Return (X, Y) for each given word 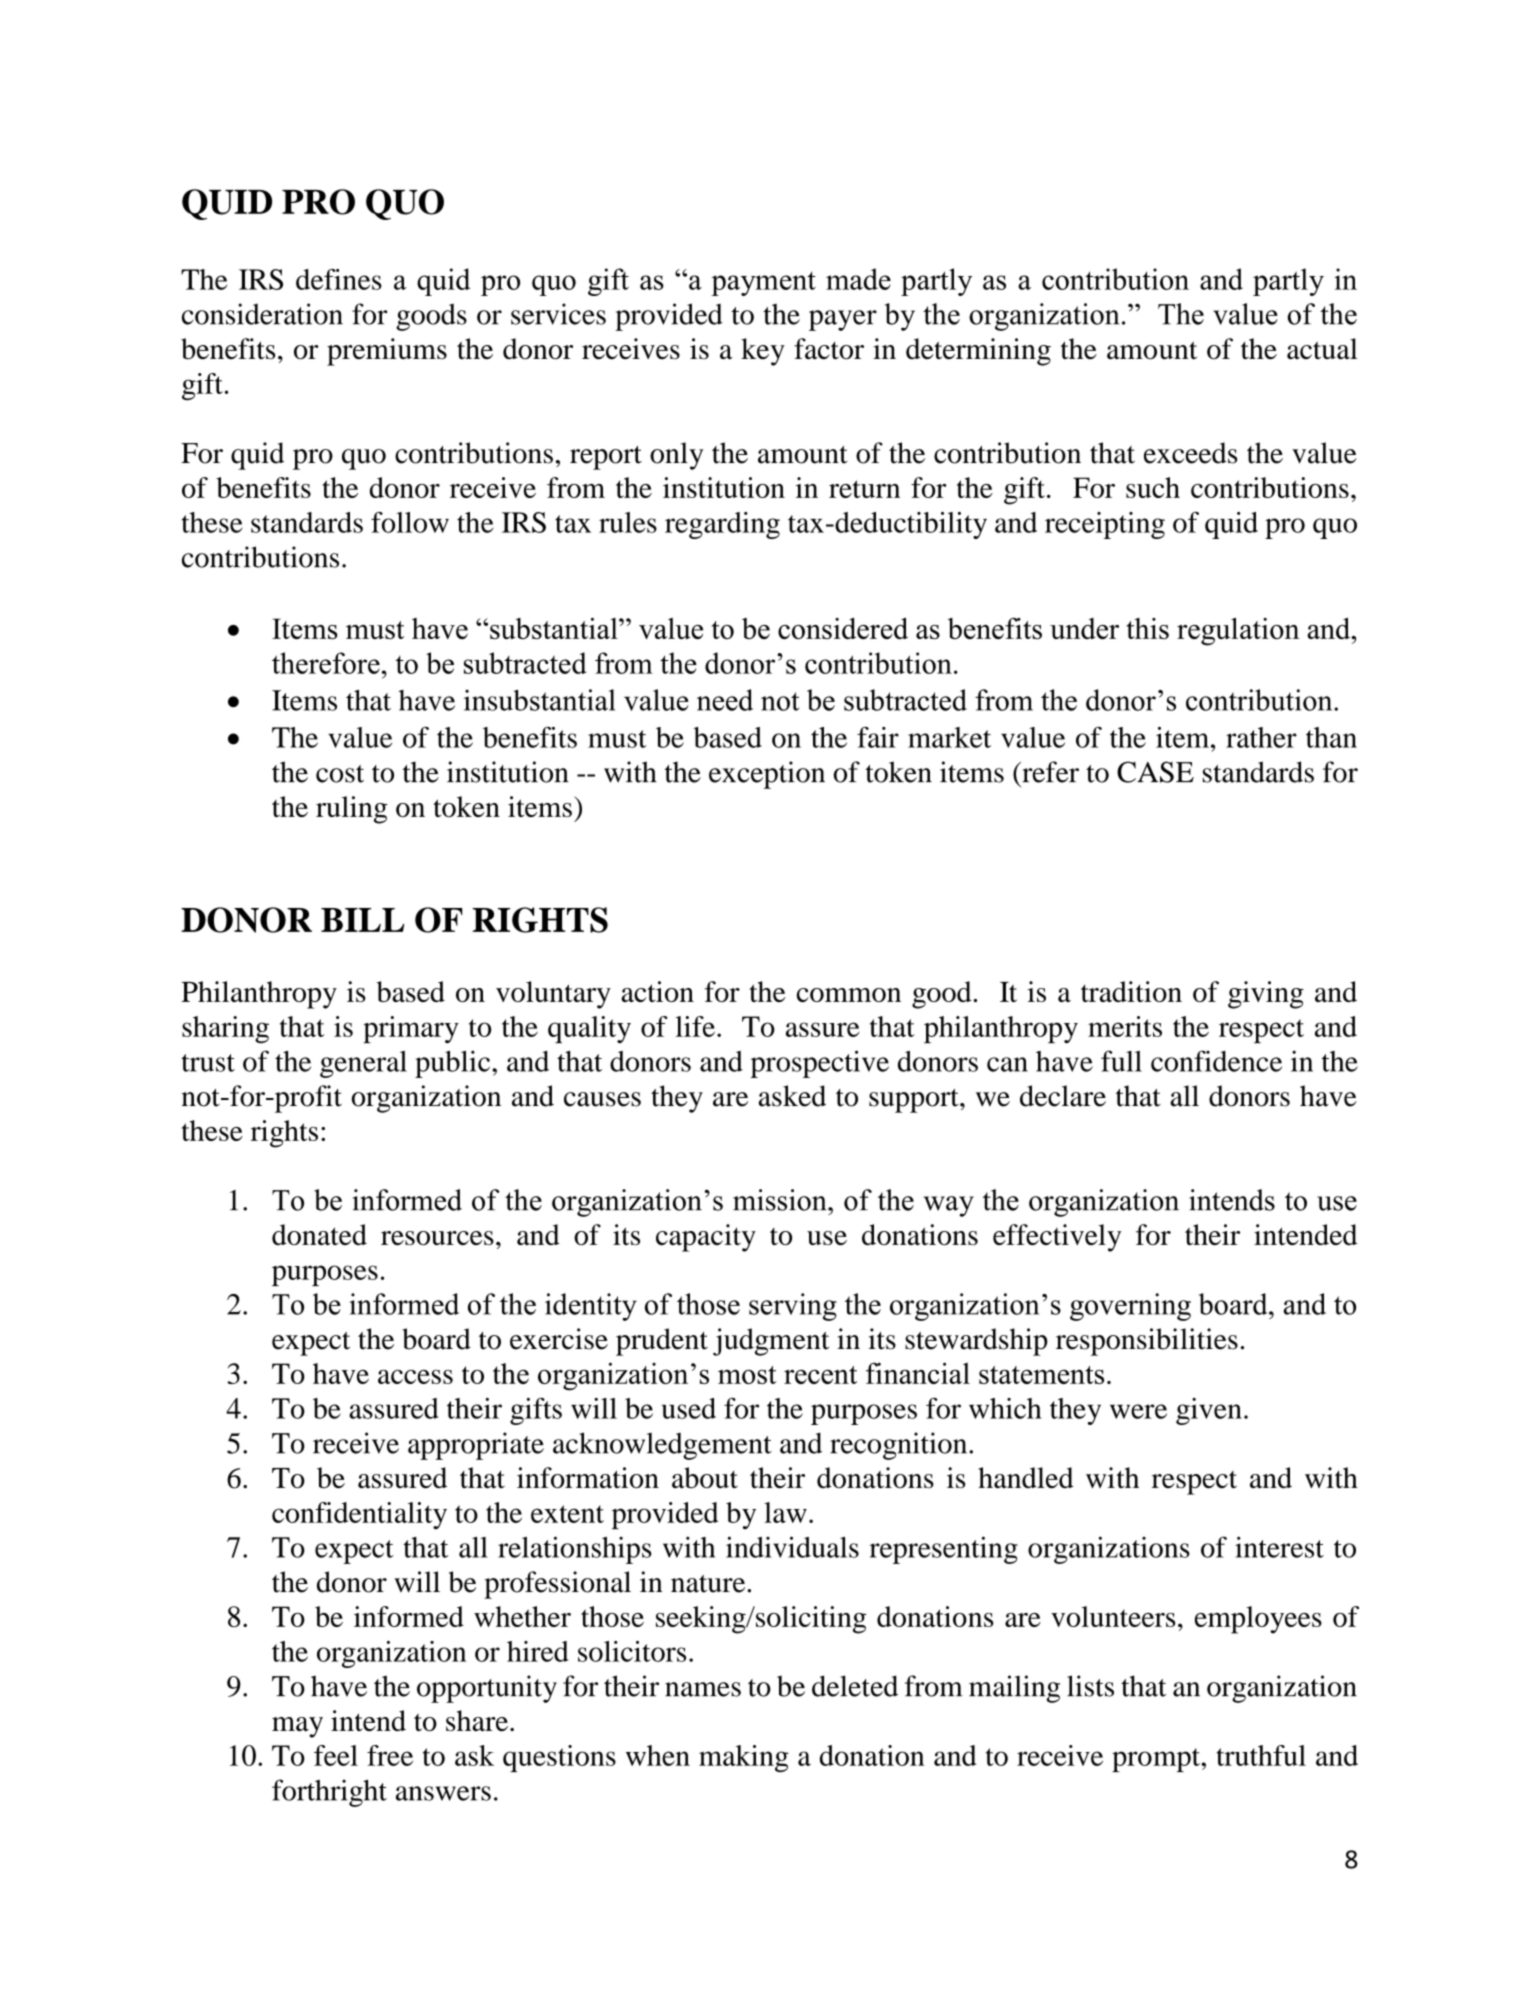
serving (793, 1307)
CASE (1155, 772)
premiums (387, 352)
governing (1130, 1307)
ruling (351, 810)
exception (767, 775)
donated (319, 1234)
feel (336, 1755)
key (763, 352)
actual (1322, 349)
